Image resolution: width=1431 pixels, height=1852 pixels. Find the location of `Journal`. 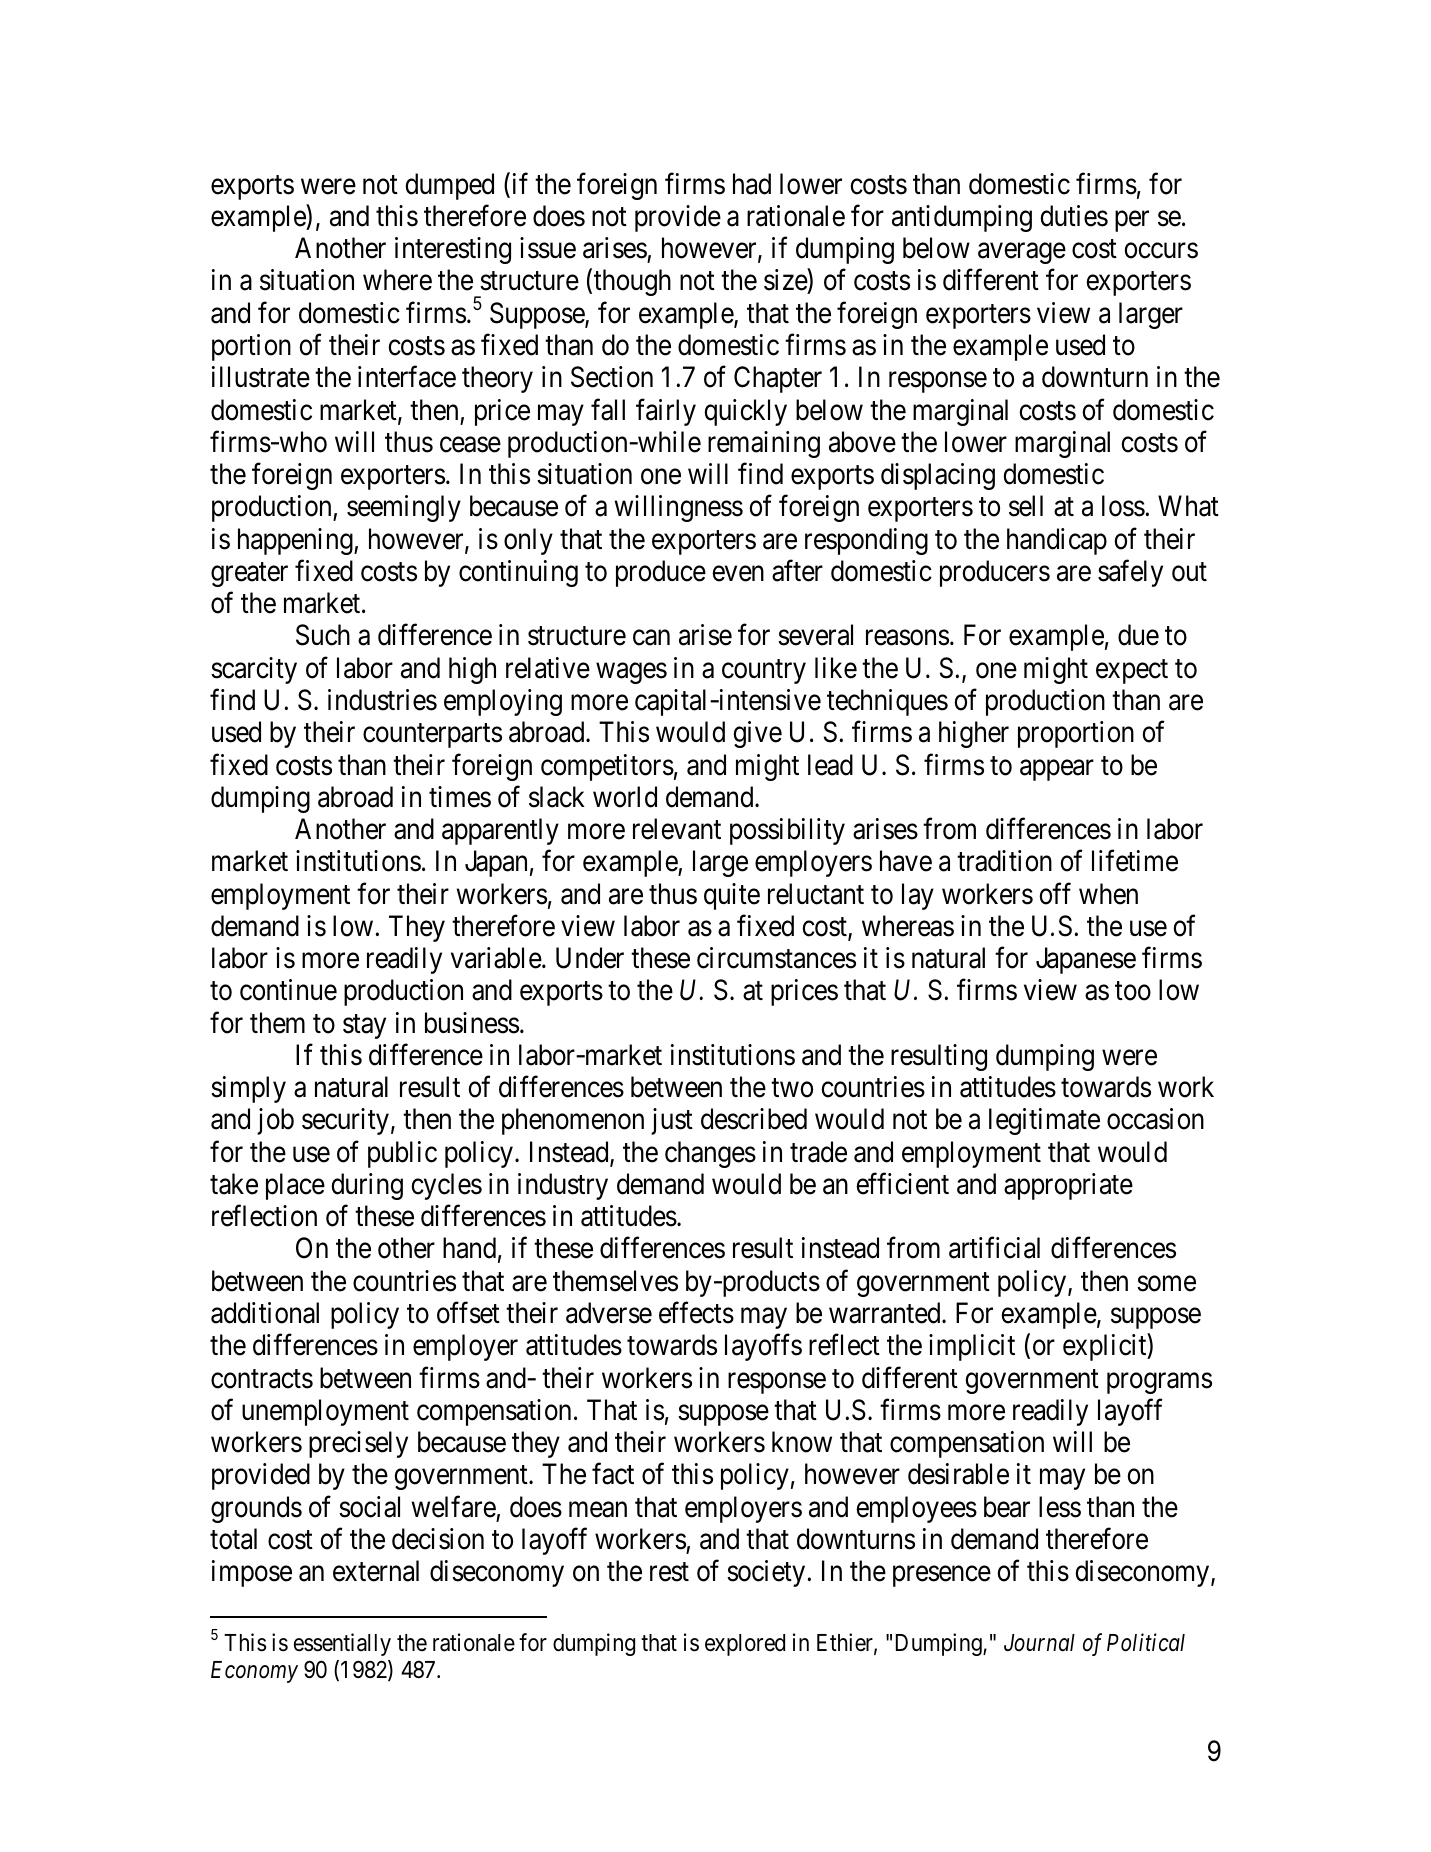

Journal is located at coordinates (1039, 1643).
